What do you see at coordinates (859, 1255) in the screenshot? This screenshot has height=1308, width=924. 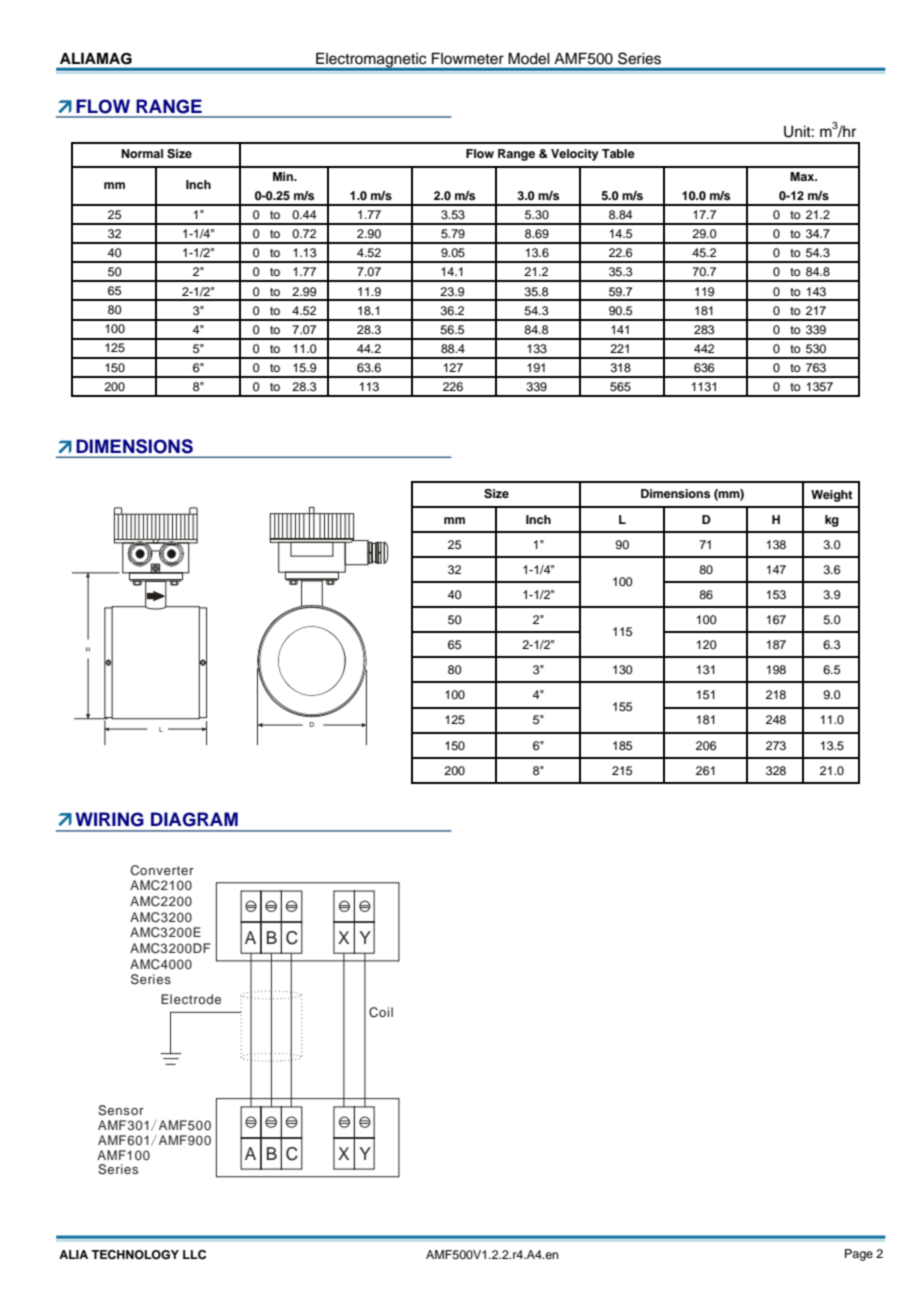 I see `Page` at bounding box center [859, 1255].
